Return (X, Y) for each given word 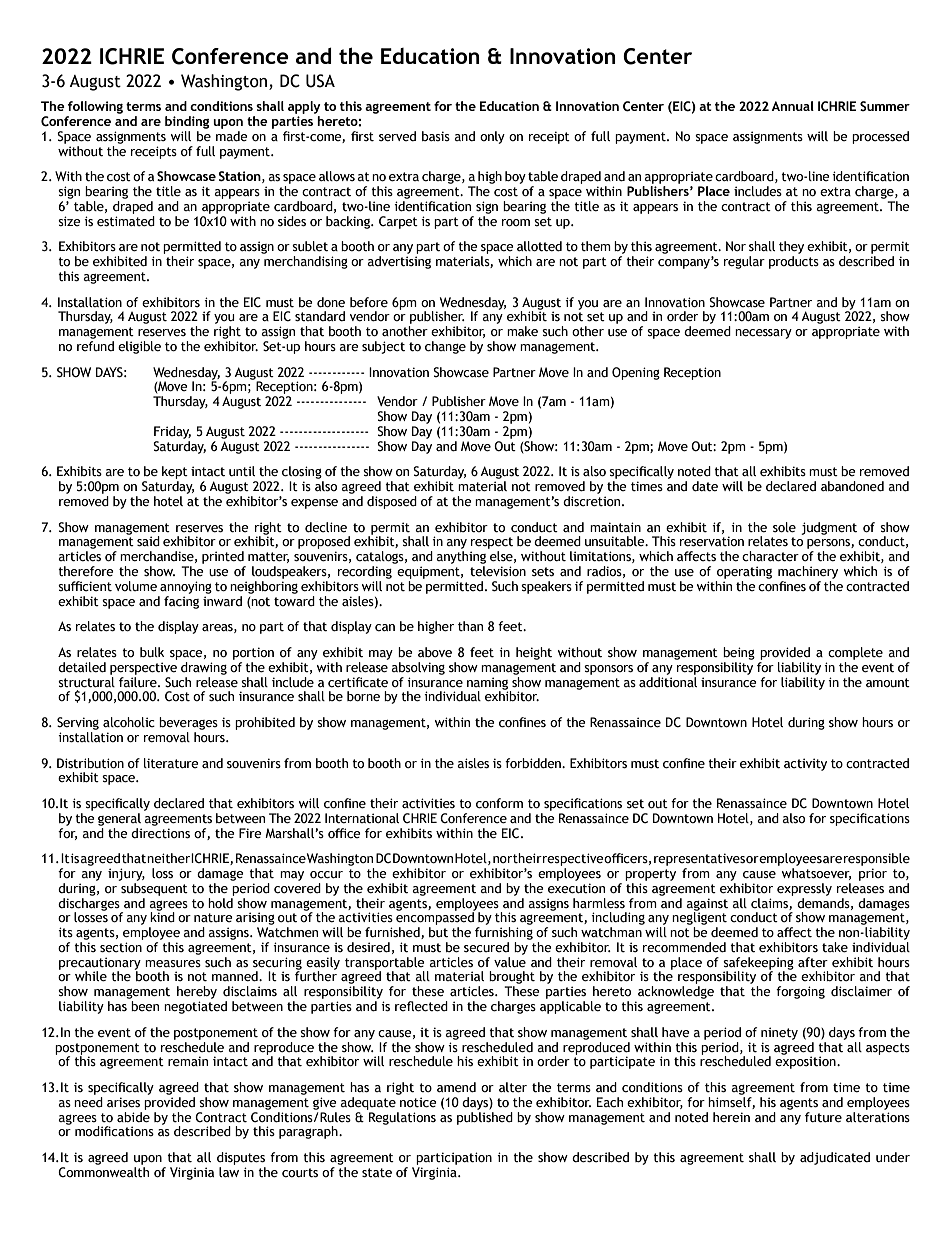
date (705, 486)
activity (805, 764)
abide (133, 1116)
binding (187, 122)
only (492, 137)
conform (499, 803)
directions (160, 832)
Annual (792, 106)
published (485, 1117)
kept (175, 472)
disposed (392, 502)
